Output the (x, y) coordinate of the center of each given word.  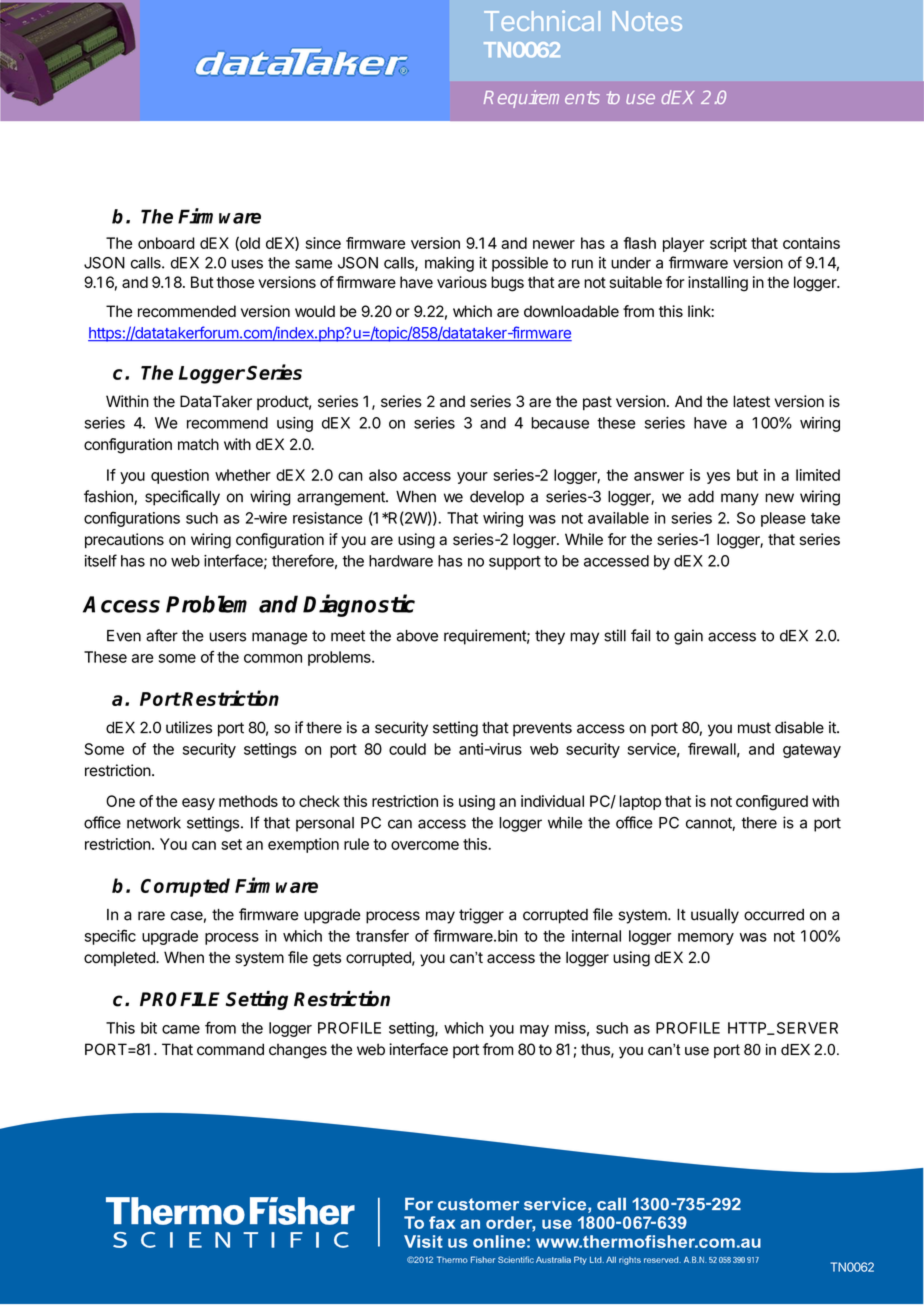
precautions (124, 540)
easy (198, 804)
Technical (542, 20)
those (235, 282)
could (407, 749)
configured (772, 802)
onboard (166, 243)
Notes (647, 21)
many (740, 499)
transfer (382, 935)
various (462, 282)
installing (718, 284)
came (181, 1029)
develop (497, 498)
